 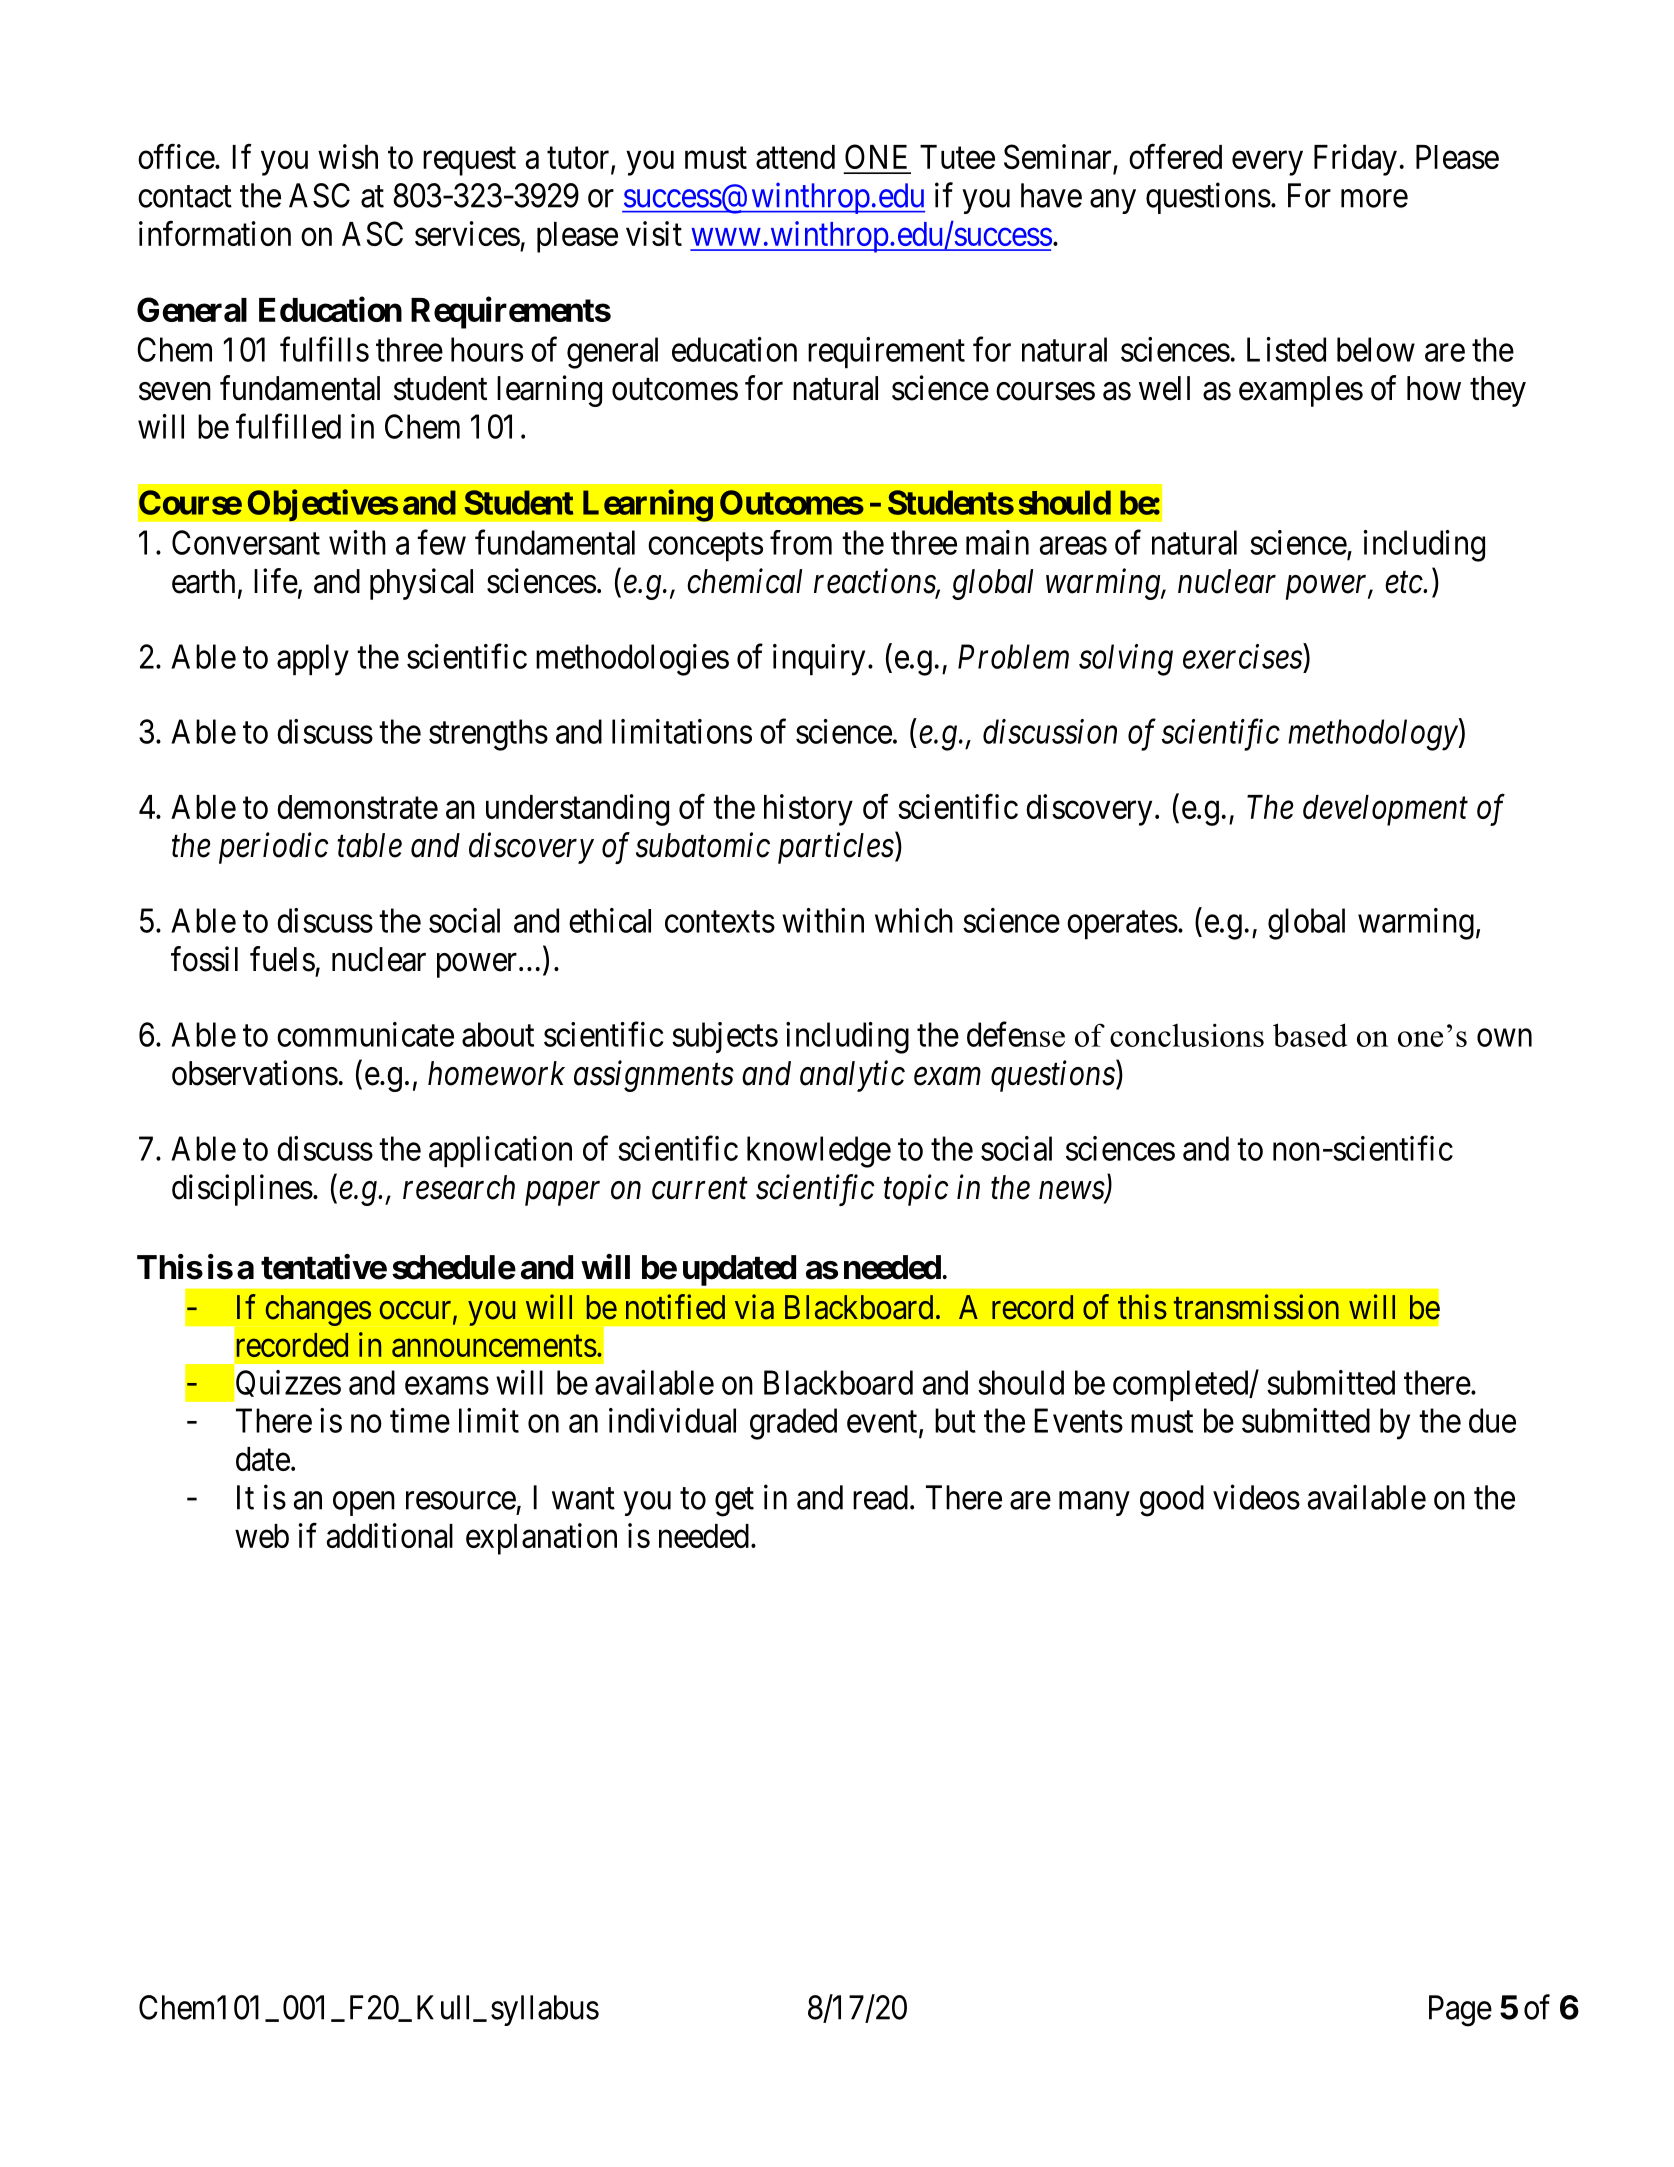 What do you see at coordinates (1355, 160) in the screenshot?
I see `Friday` at bounding box center [1355, 160].
